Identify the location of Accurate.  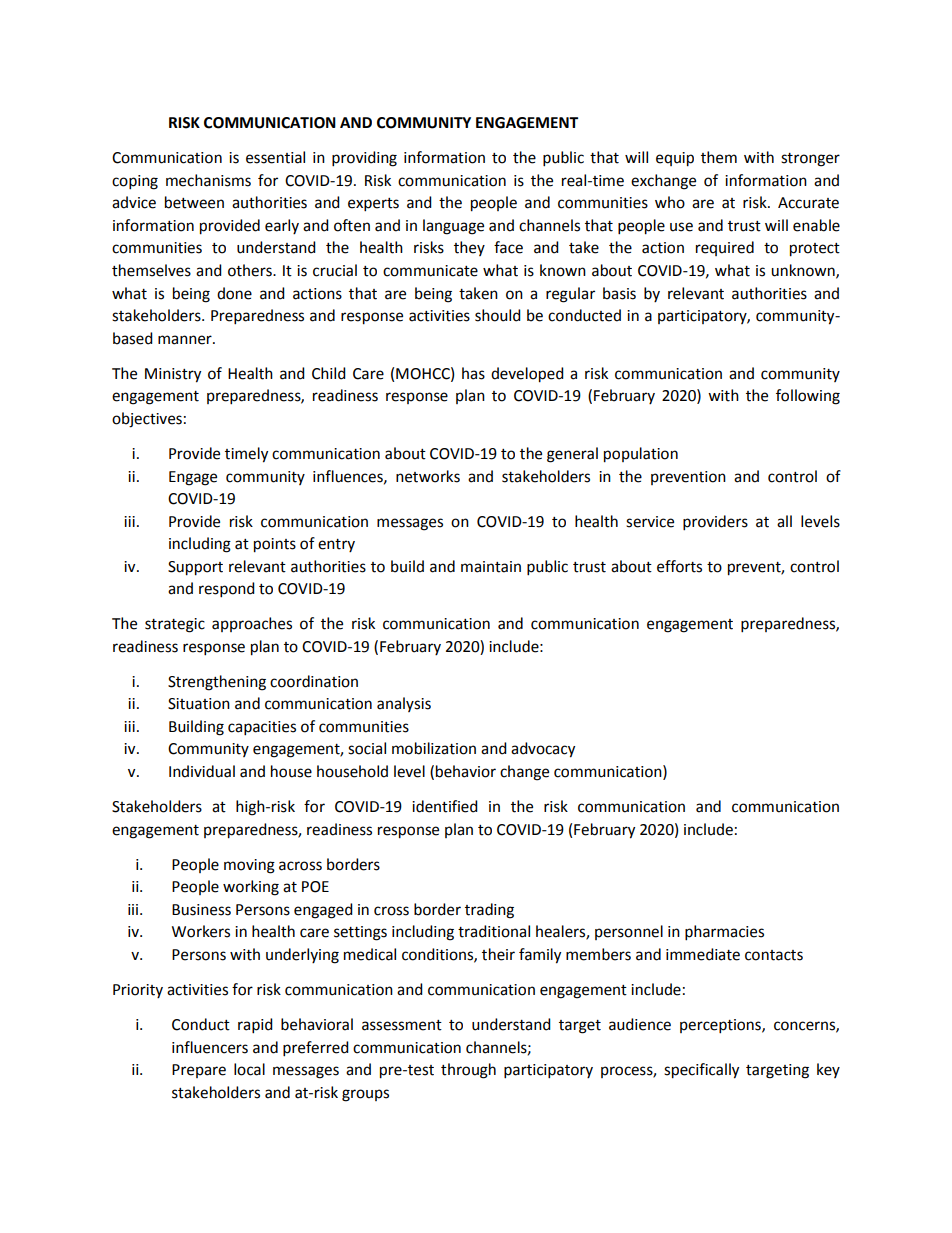
(808, 203).
